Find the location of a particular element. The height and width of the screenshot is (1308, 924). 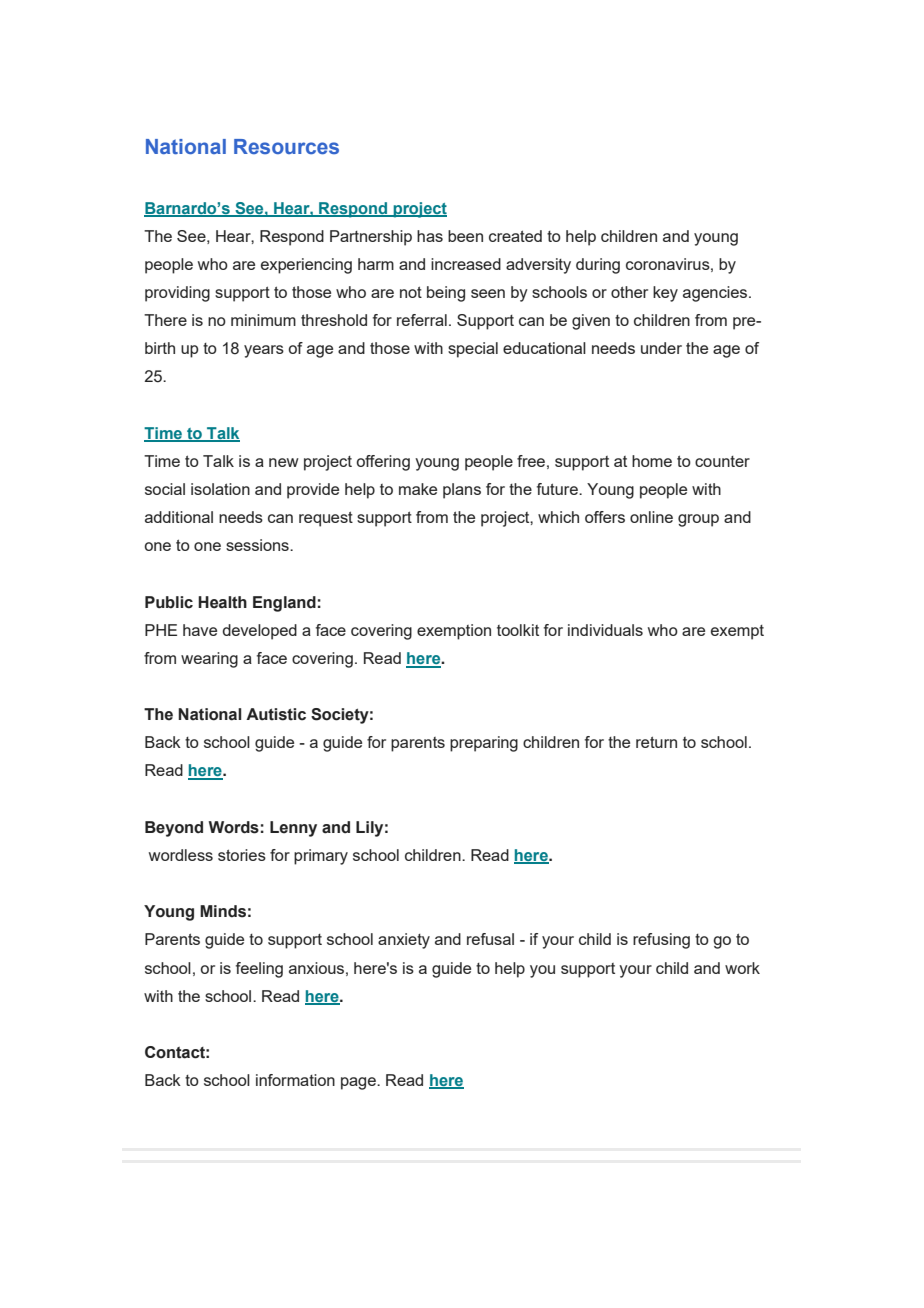

Resources is located at coordinates (286, 146).
